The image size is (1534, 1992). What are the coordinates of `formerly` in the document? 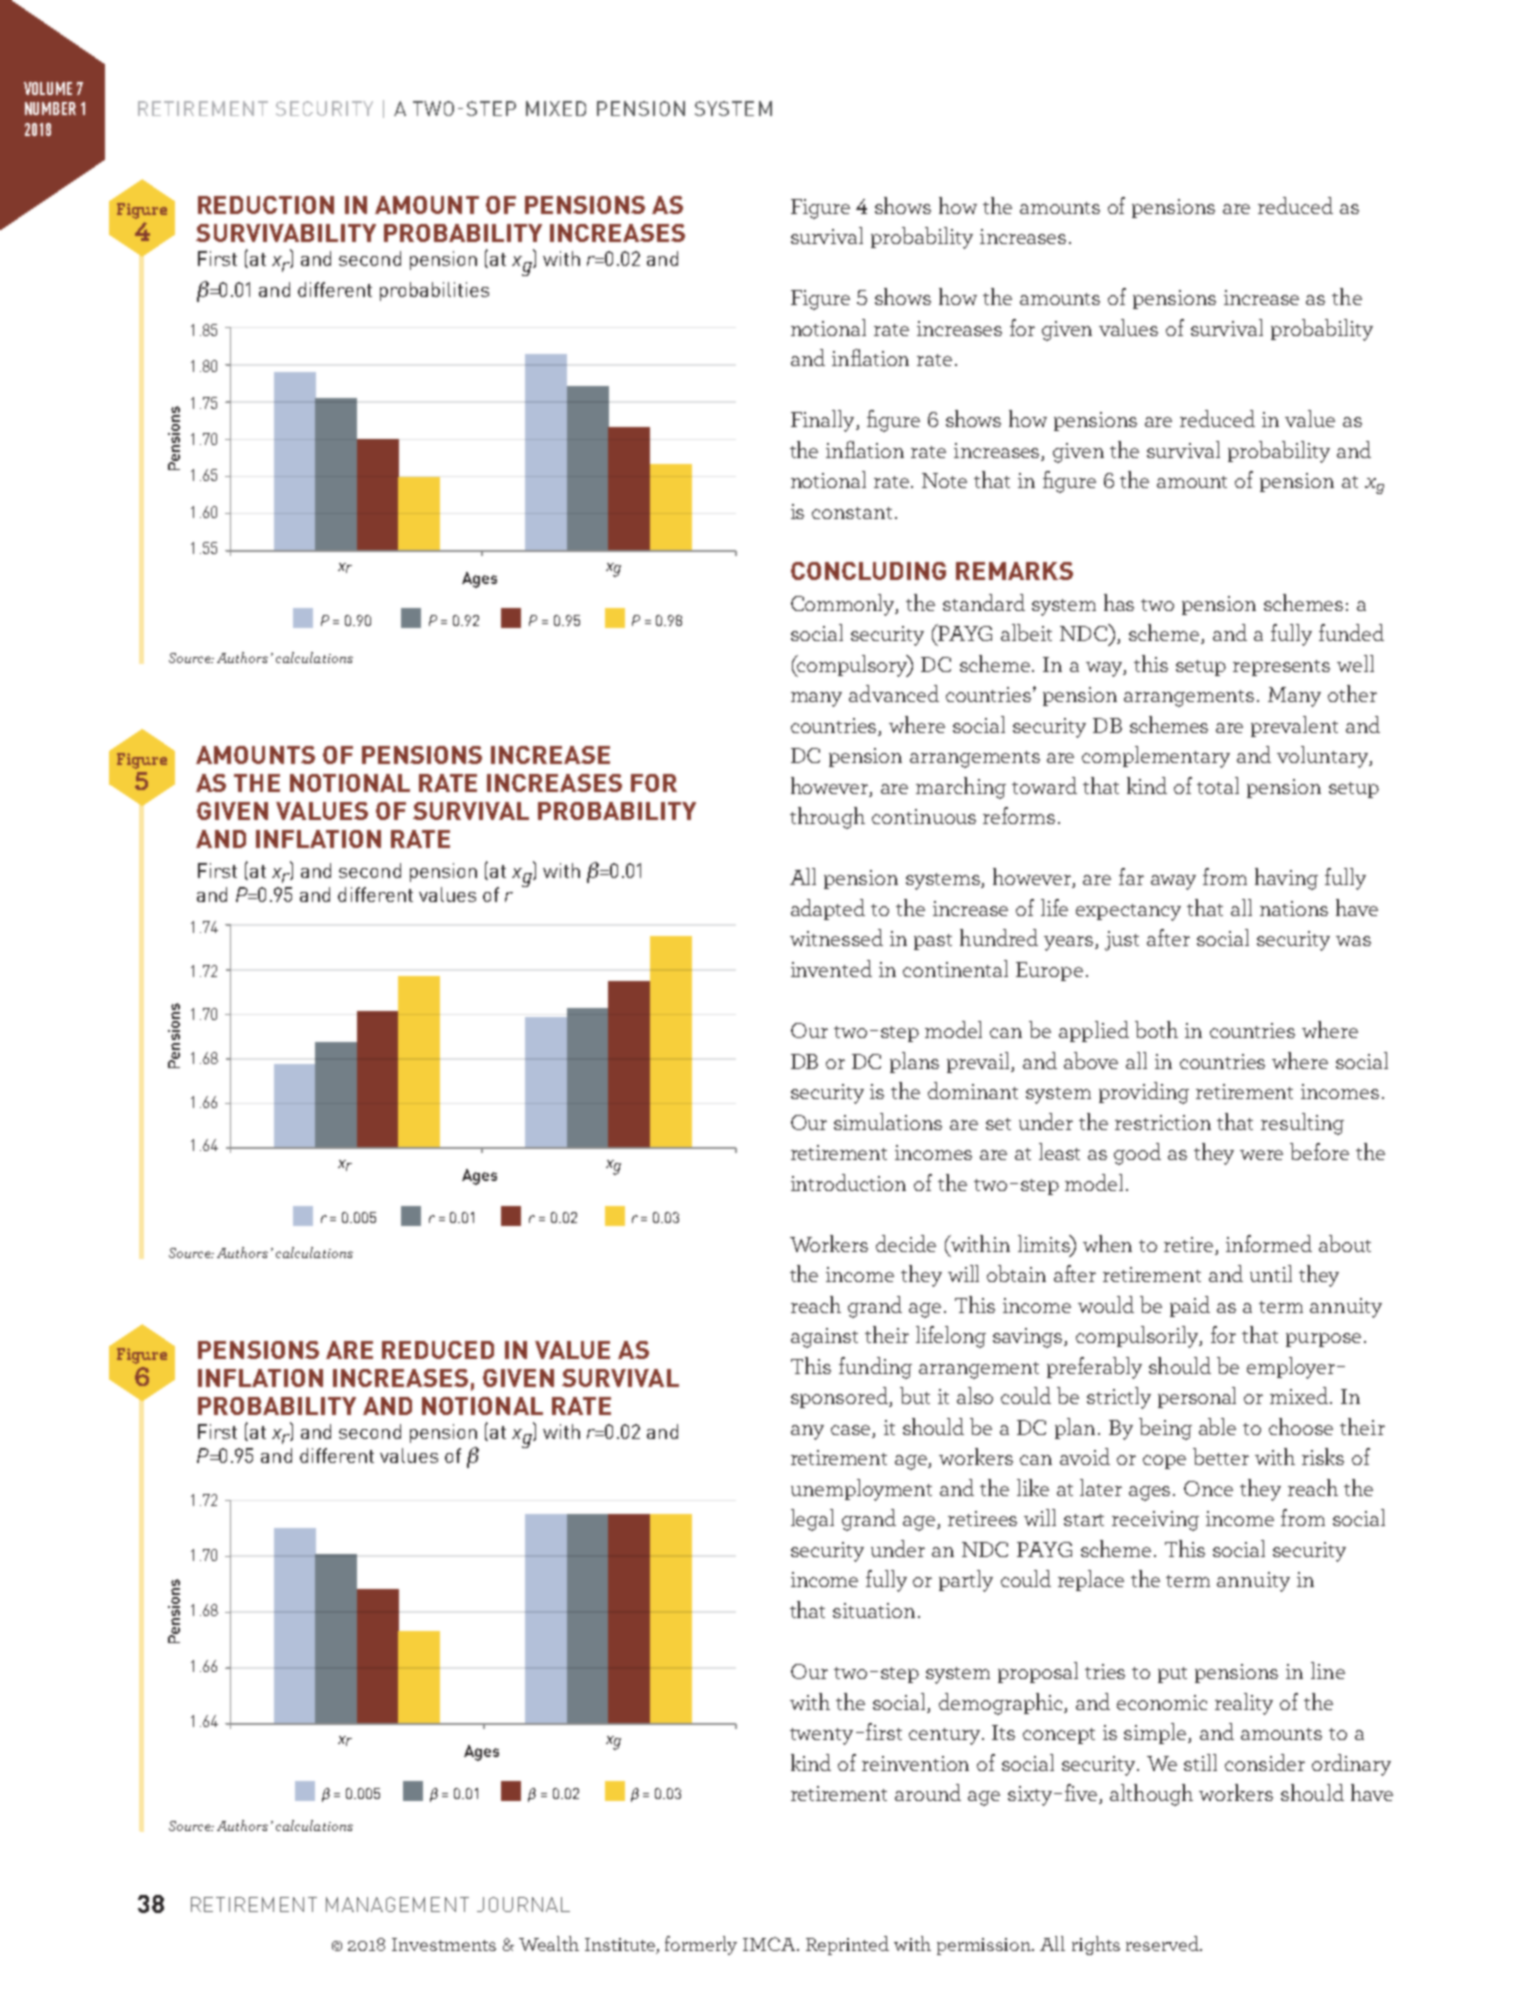 It's located at (701, 1945).
